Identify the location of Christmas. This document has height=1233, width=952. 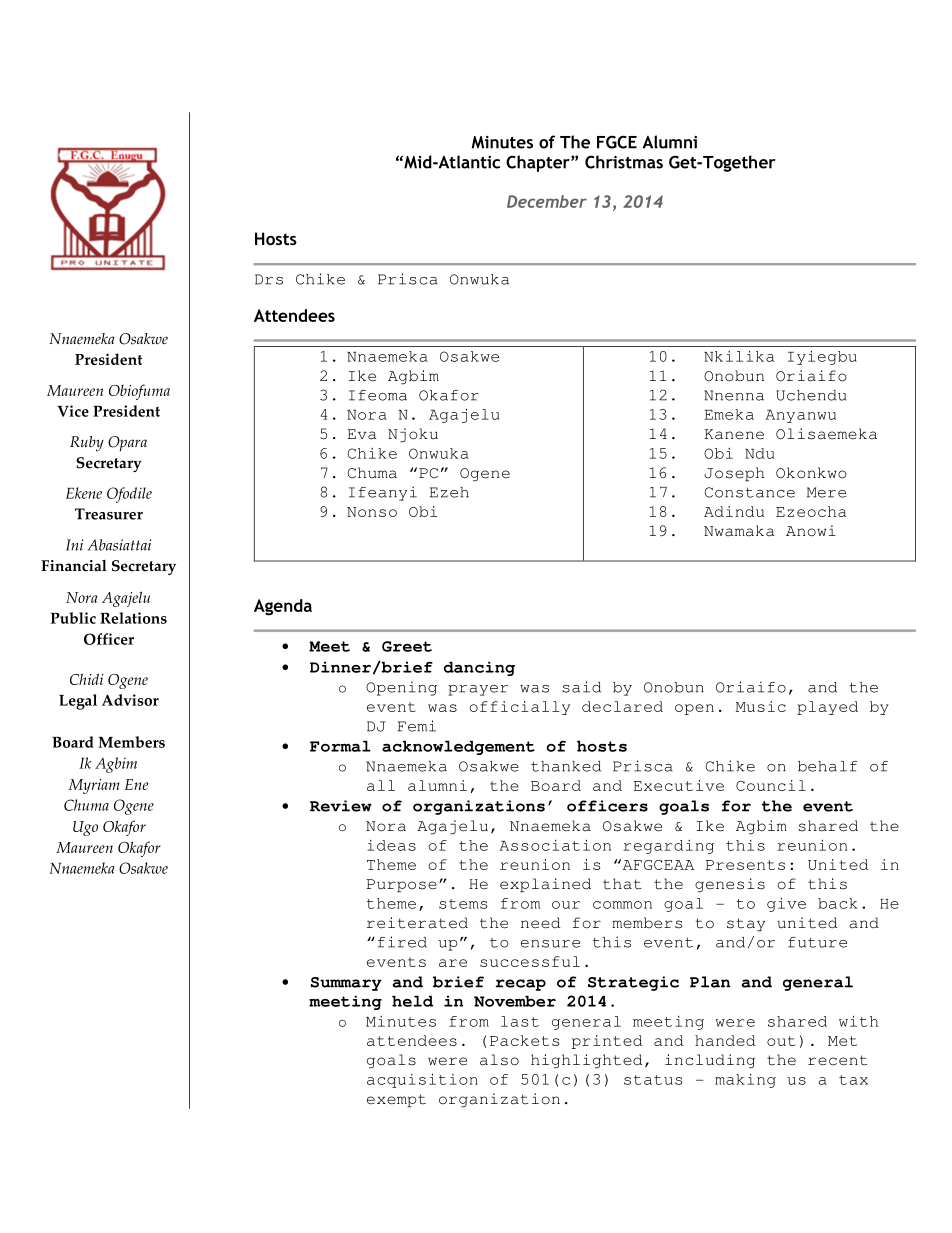
(624, 162).
